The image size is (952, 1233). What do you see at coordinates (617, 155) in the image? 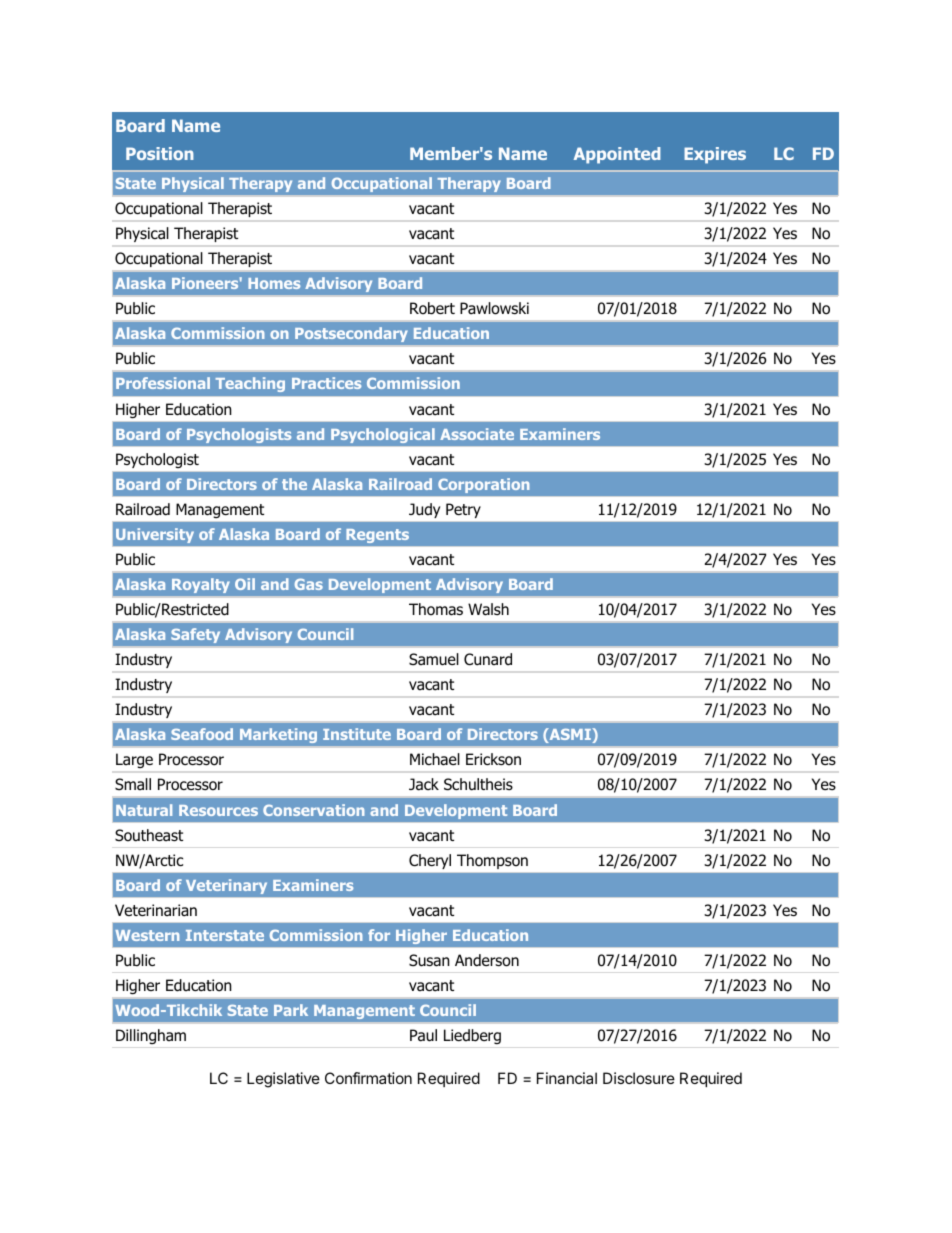
I see `Appointed` at bounding box center [617, 155].
